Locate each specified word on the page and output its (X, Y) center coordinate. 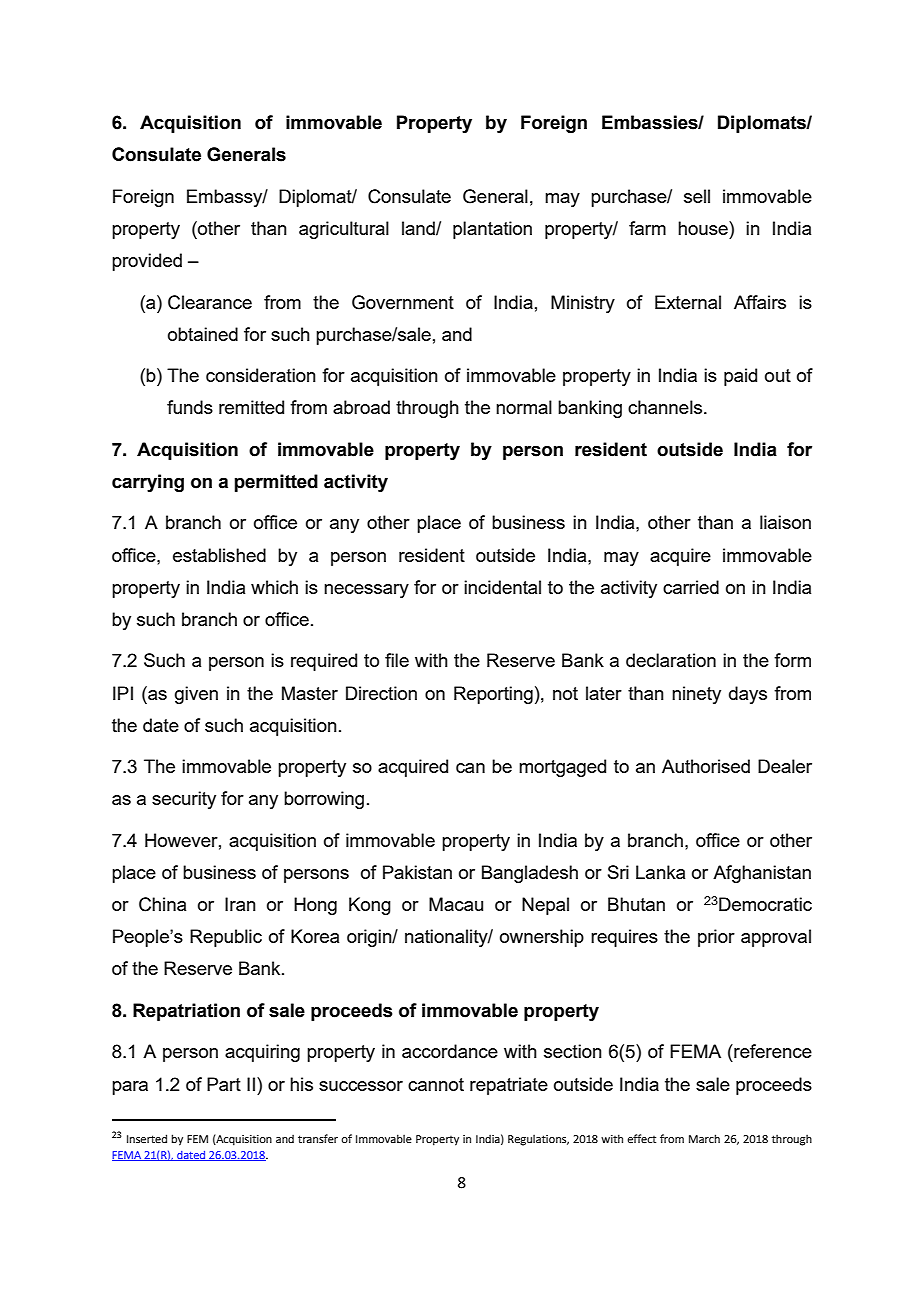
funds (190, 407)
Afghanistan (762, 874)
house (704, 228)
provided (147, 262)
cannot (436, 1084)
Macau (456, 904)
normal (524, 407)
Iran (240, 904)
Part (224, 1084)
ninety (696, 695)
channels (666, 407)
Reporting (493, 695)
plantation (492, 230)
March (704, 1138)
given (196, 695)
